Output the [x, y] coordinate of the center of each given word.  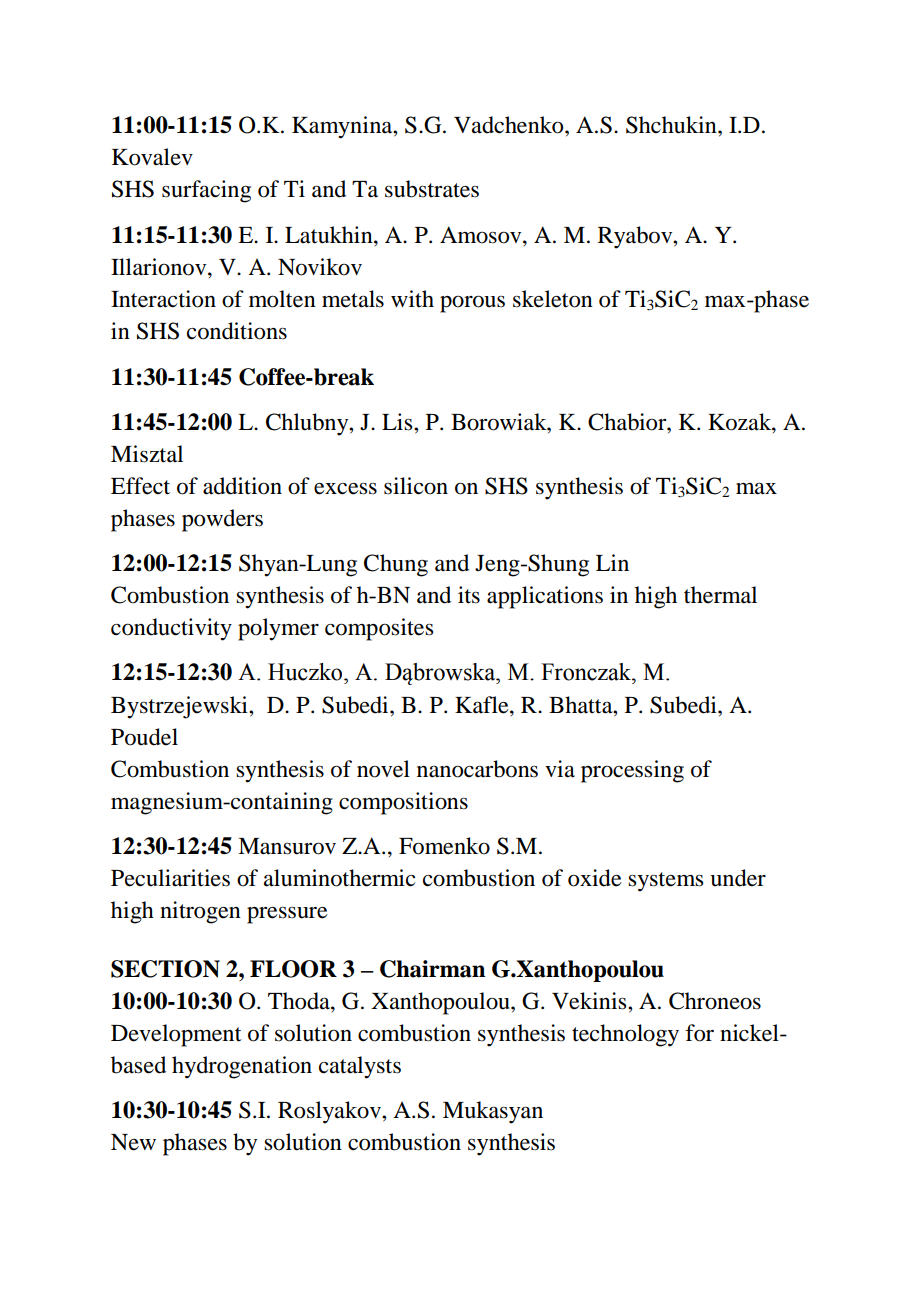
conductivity [171, 629]
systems [665, 882]
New [133, 1142]
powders [222, 520]
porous [472, 304]
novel [383, 769]
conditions [237, 331]
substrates [432, 189]
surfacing [206, 191]
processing [632, 771]
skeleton [553, 299]
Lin [612, 562]
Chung [396, 565]
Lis [398, 422]
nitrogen [200, 912]
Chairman [432, 969]
